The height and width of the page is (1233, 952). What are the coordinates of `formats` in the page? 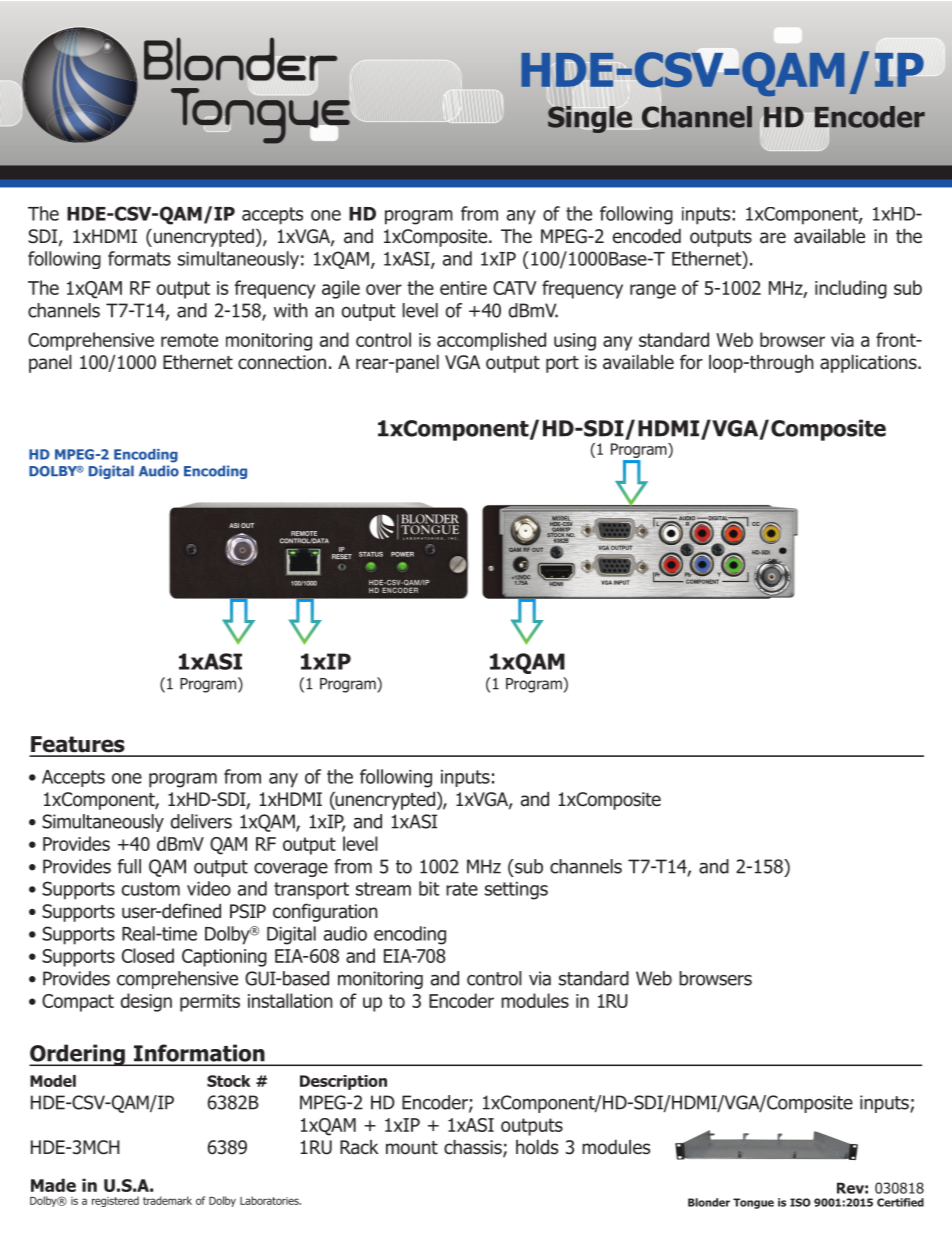 It's located at (139, 258).
